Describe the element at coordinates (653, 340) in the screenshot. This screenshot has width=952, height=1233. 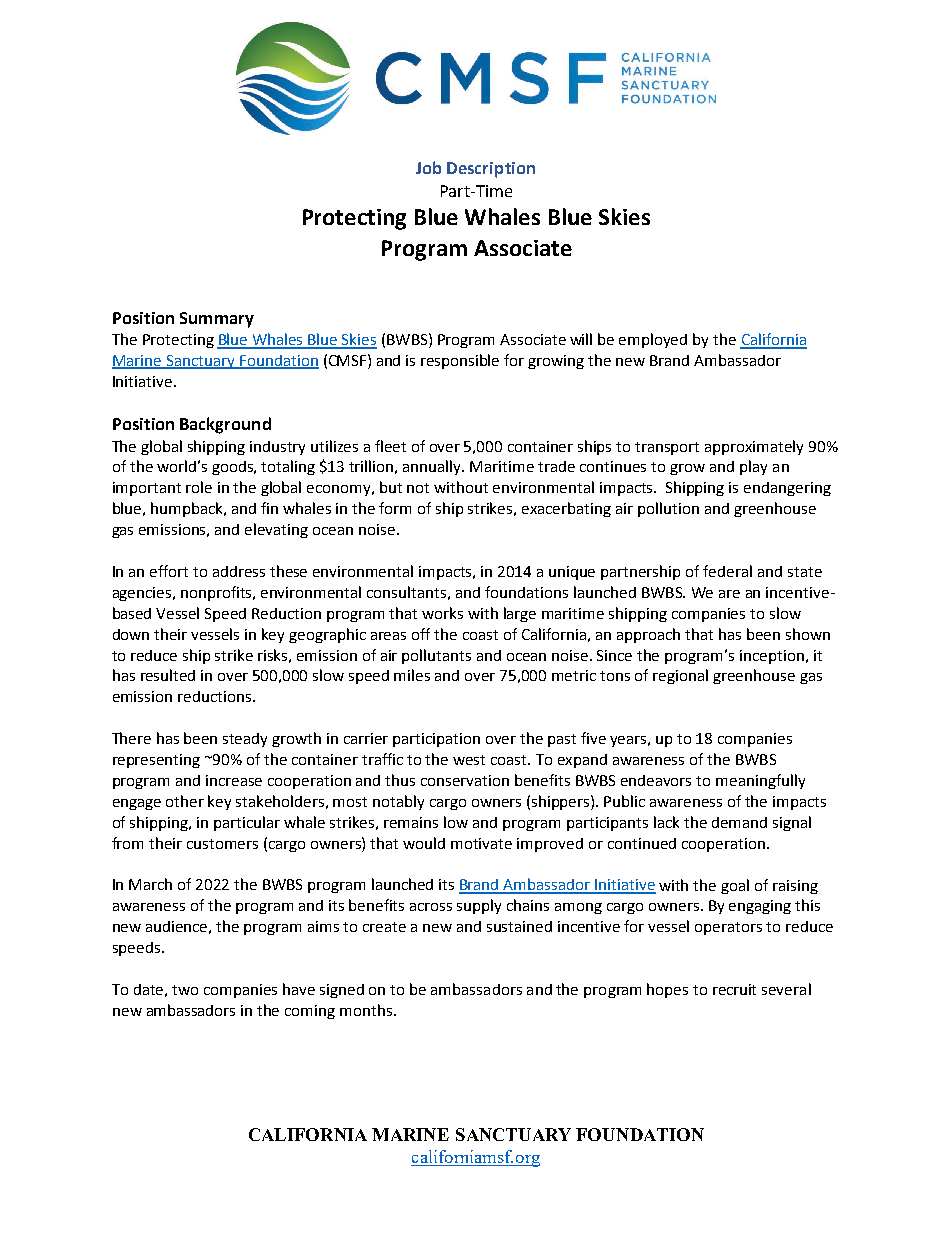
I see `employed` at that location.
